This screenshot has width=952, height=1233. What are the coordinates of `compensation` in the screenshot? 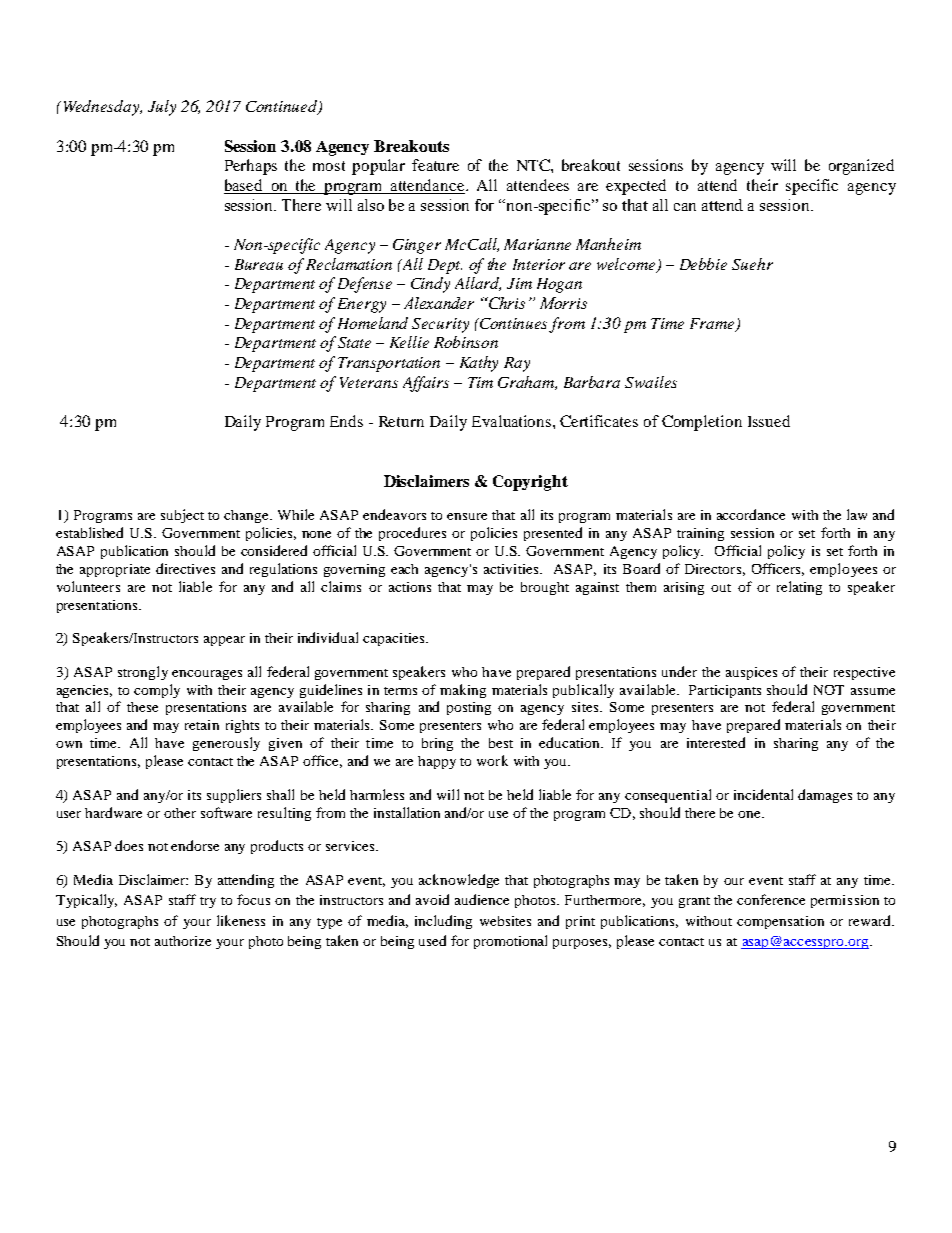 It's located at (780, 922).
